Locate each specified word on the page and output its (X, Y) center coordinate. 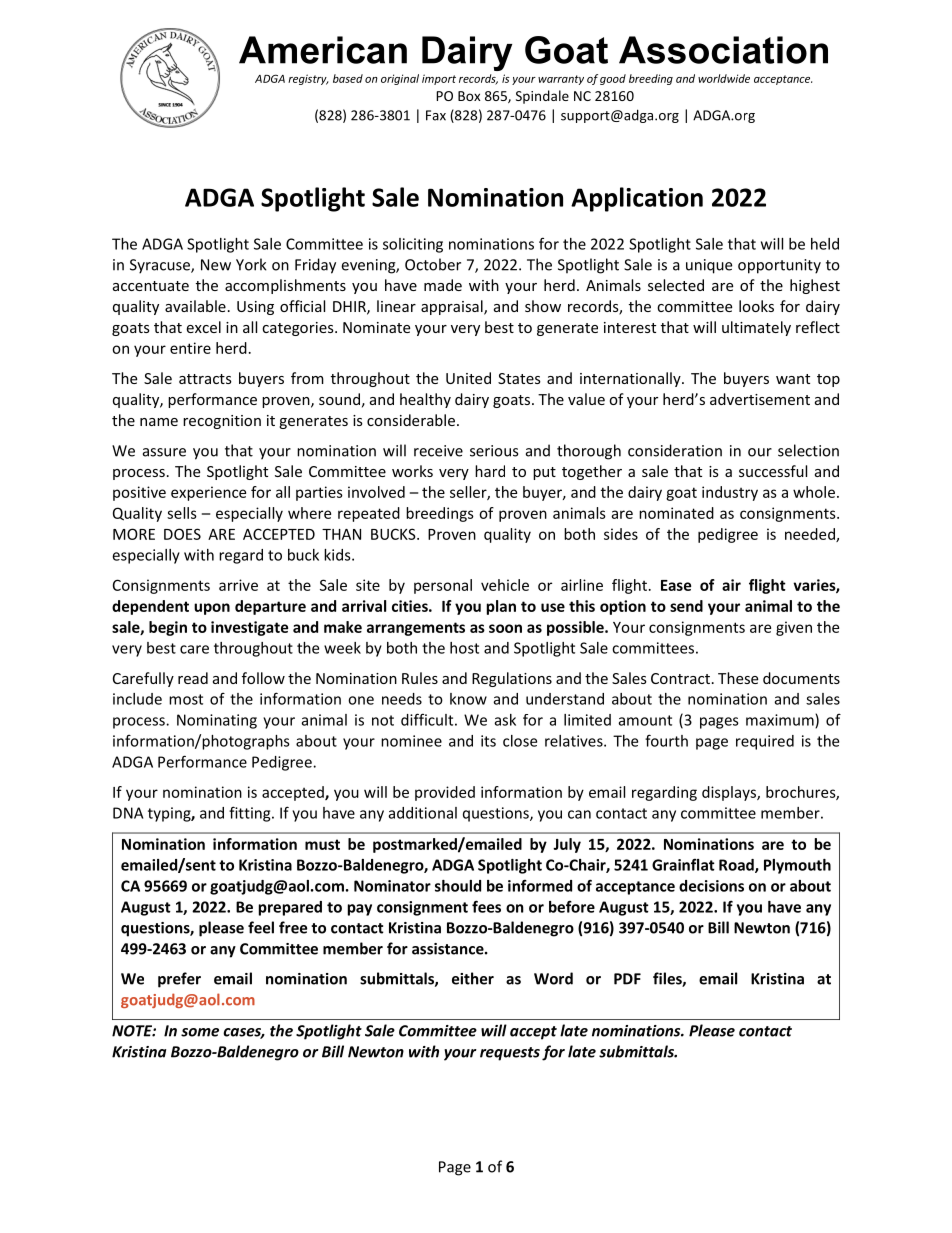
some (200, 1032)
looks (756, 306)
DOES (182, 534)
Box (469, 96)
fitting (251, 814)
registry (308, 79)
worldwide (724, 78)
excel (203, 327)
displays (730, 793)
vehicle (505, 585)
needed (811, 535)
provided (445, 793)
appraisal (453, 307)
